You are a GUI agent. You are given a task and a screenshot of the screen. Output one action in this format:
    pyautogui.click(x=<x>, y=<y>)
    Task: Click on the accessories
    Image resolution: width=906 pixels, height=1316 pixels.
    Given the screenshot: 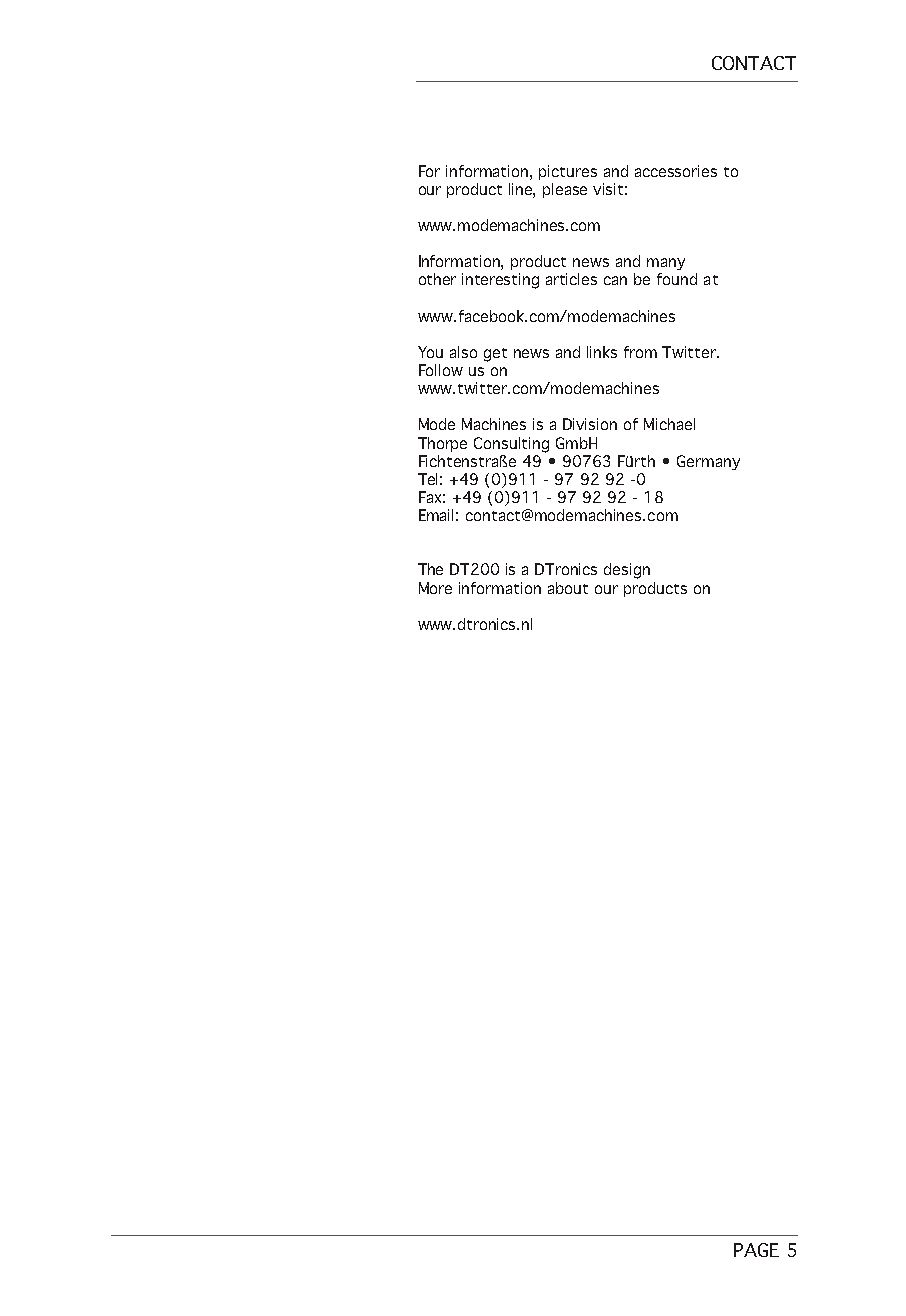 What is the action you would take?
    pyautogui.click(x=676, y=171)
